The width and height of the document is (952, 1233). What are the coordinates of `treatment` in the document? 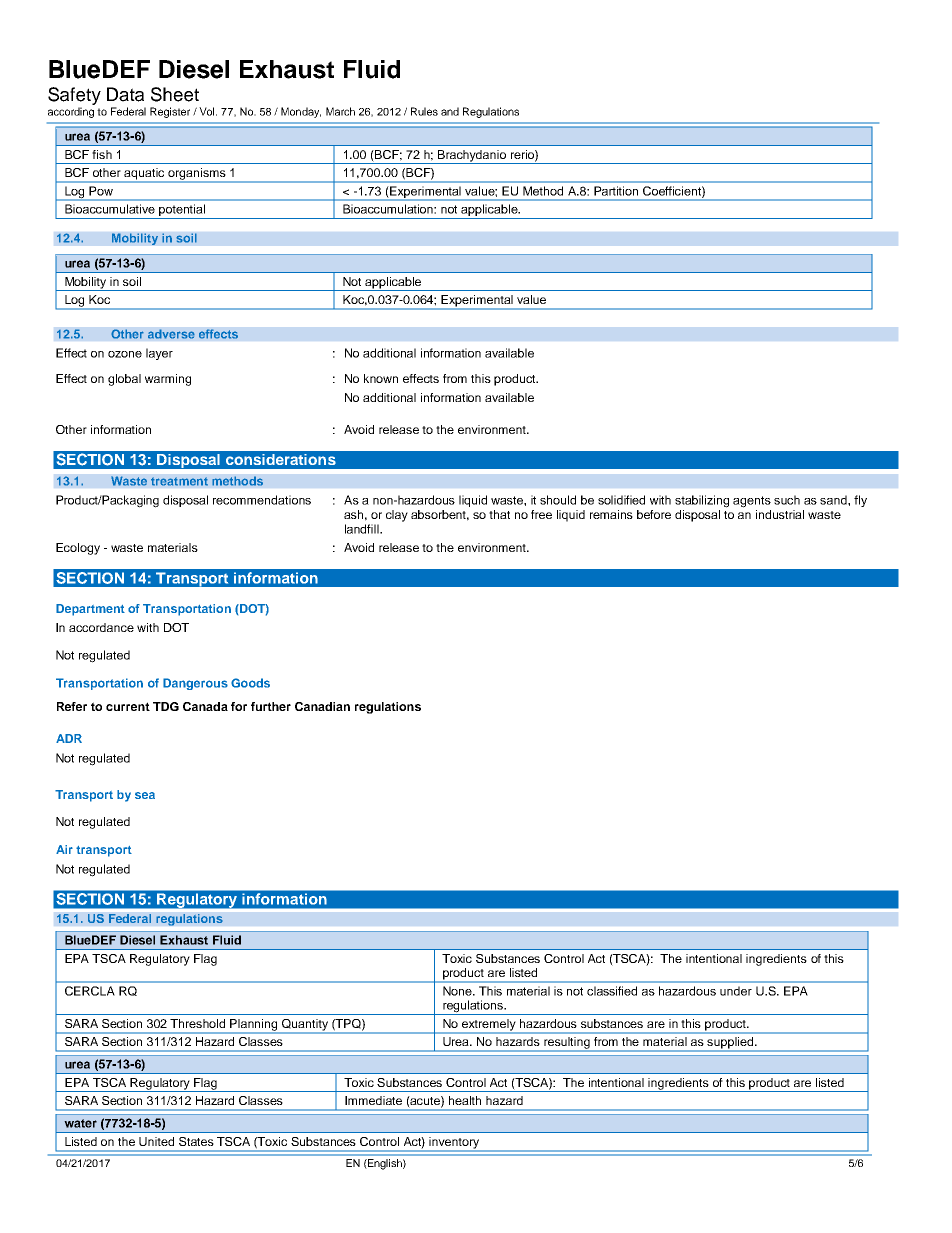 It's located at (179, 481).
